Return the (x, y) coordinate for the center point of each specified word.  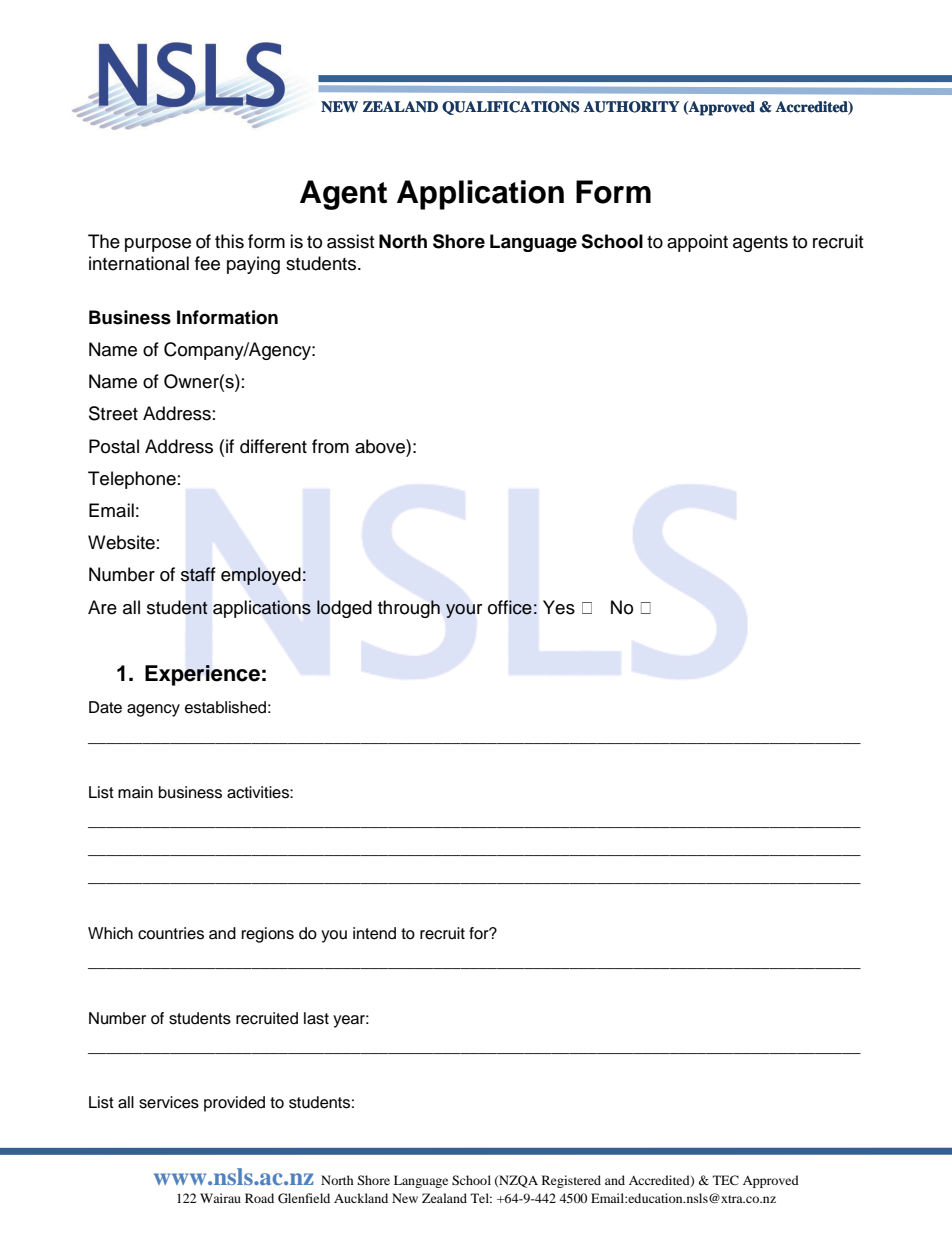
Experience (202, 675)
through (409, 609)
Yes (559, 607)
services (169, 1102)
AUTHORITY (631, 107)
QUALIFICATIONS (510, 108)
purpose (158, 245)
